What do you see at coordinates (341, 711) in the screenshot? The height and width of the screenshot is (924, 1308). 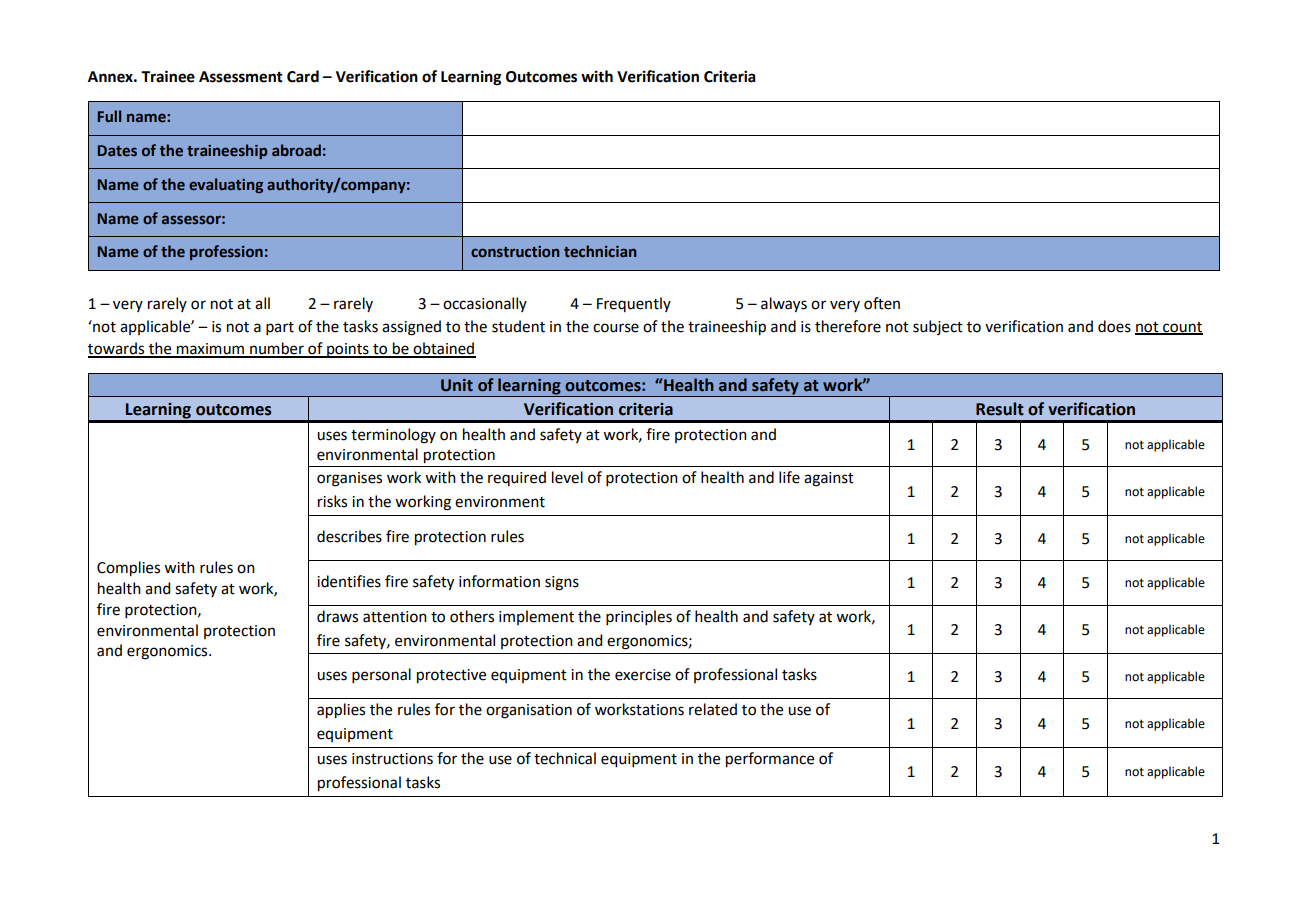 I see `applies` at bounding box center [341, 711].
